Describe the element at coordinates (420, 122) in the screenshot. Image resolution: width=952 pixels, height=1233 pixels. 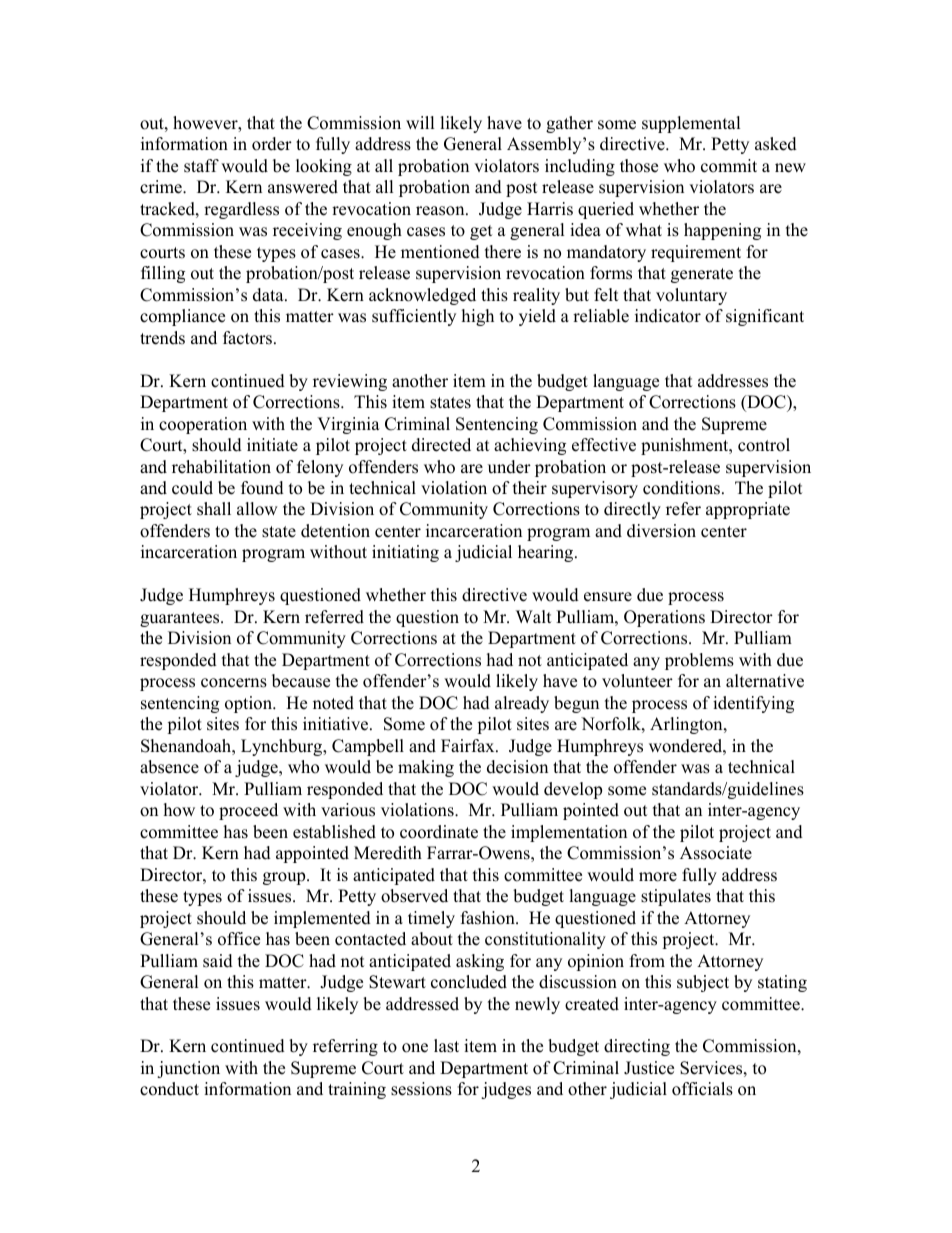
I see `will` at that location.
